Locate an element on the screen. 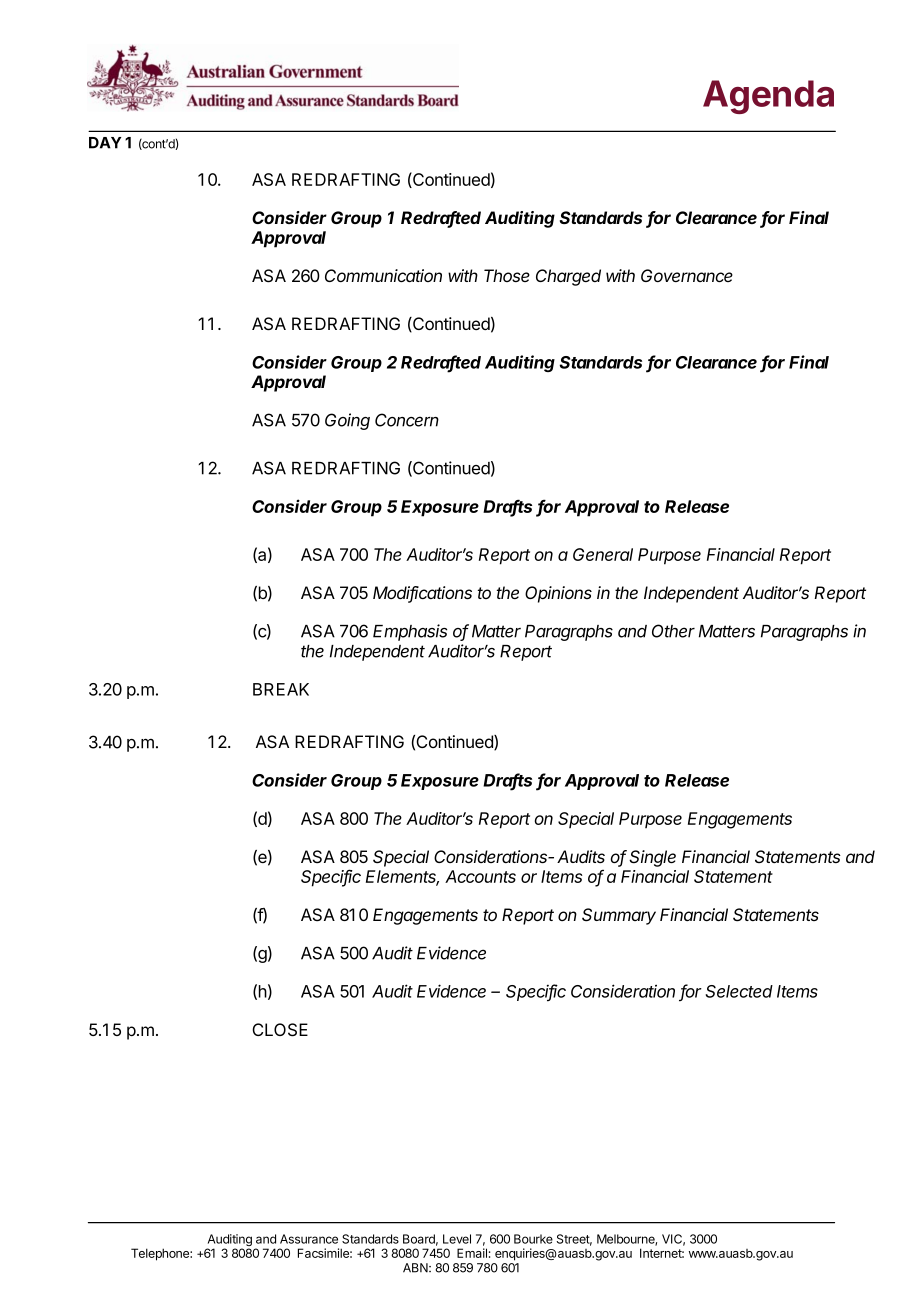  BREAK is located at coordinates (281, 689).
